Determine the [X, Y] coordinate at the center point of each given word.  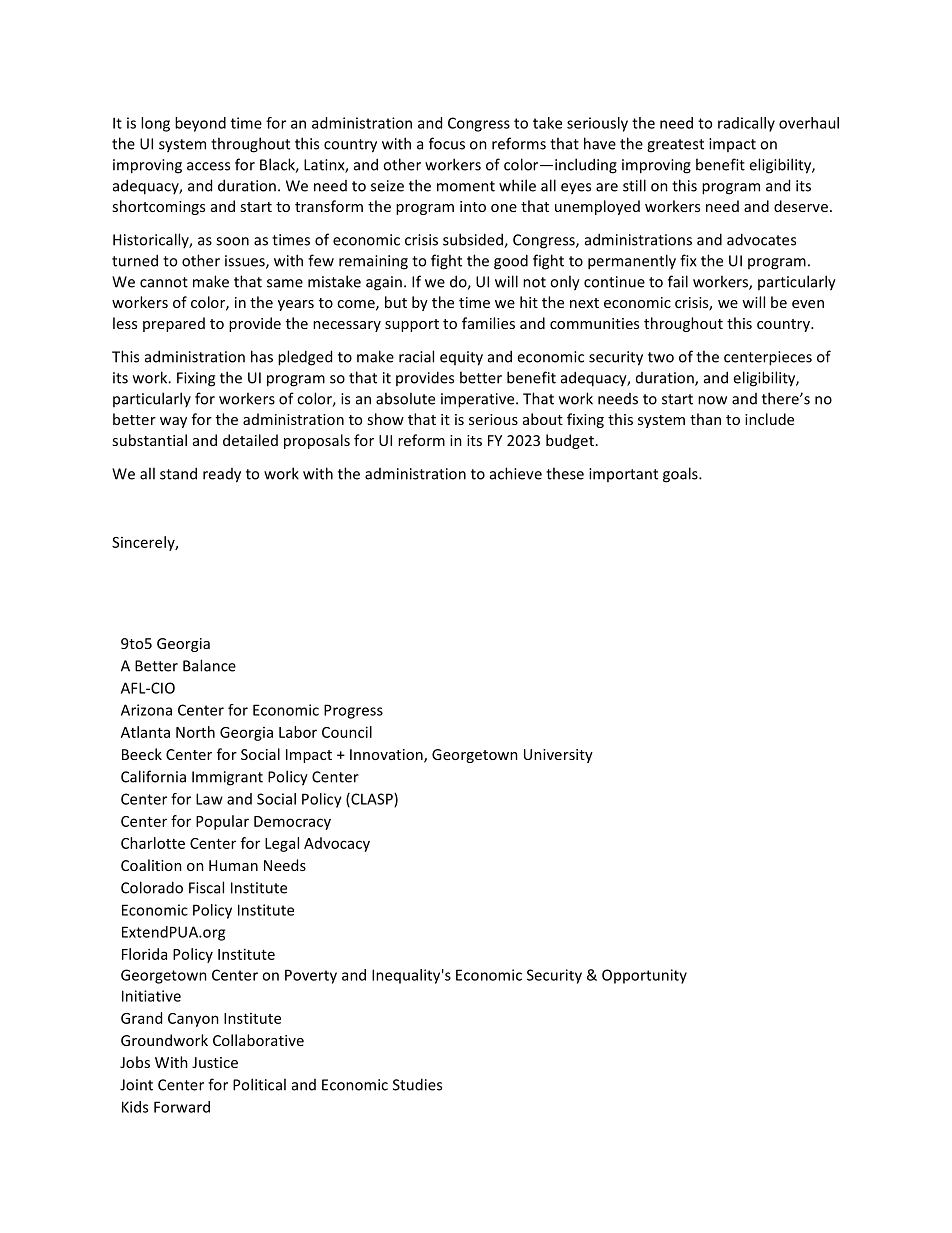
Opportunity [644, 976]
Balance [209, 665]
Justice [215, 1062]
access [208, 166]
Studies [417, 1084]
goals [681, 475]
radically [746, 124]
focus [447, 143]
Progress [353, 711]
